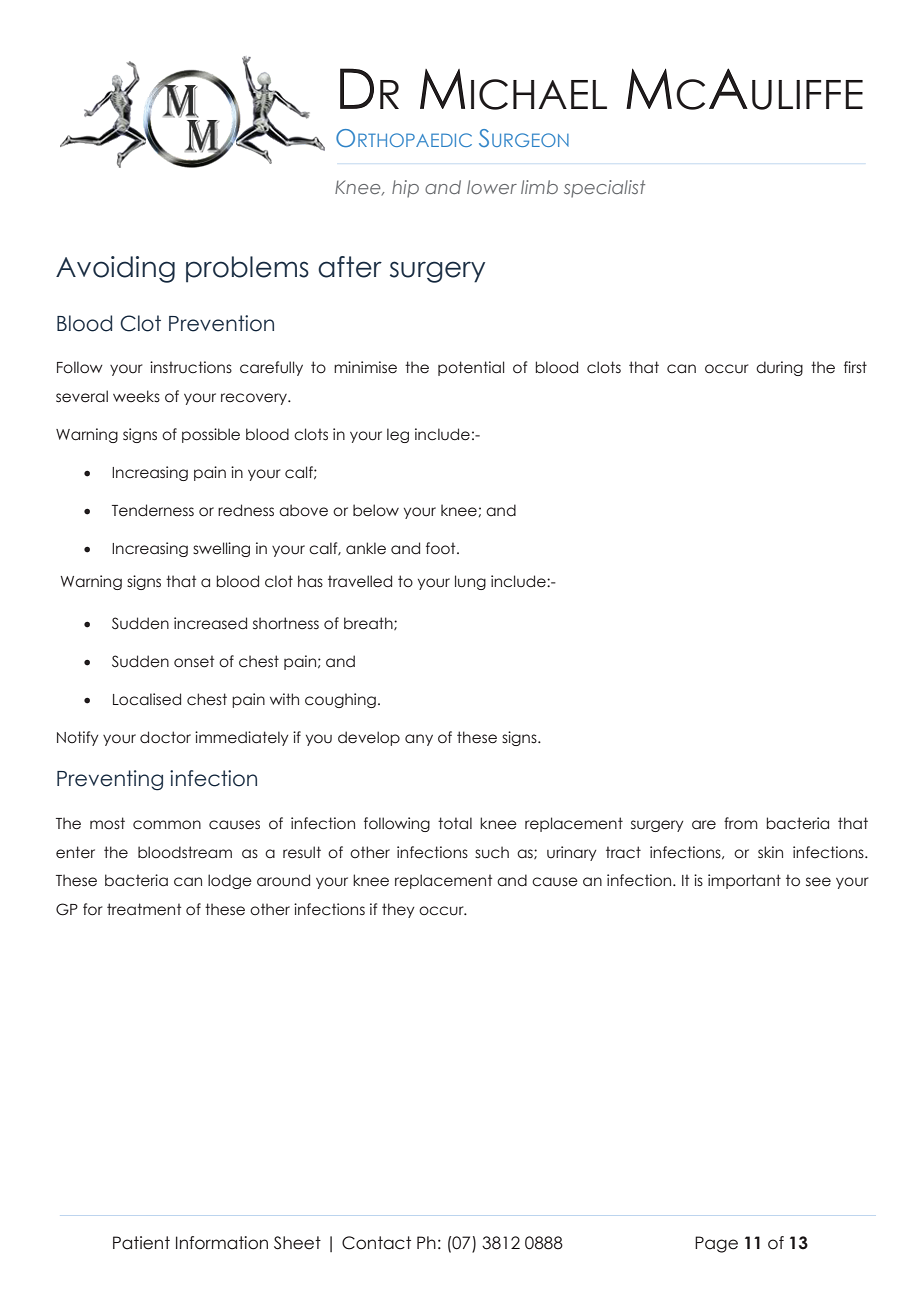 This screenshot has width=924, height=1308. What do you see at coordinates (492, 187) in the screenshot?
I see `lower` at bounding box center [492, 187].
